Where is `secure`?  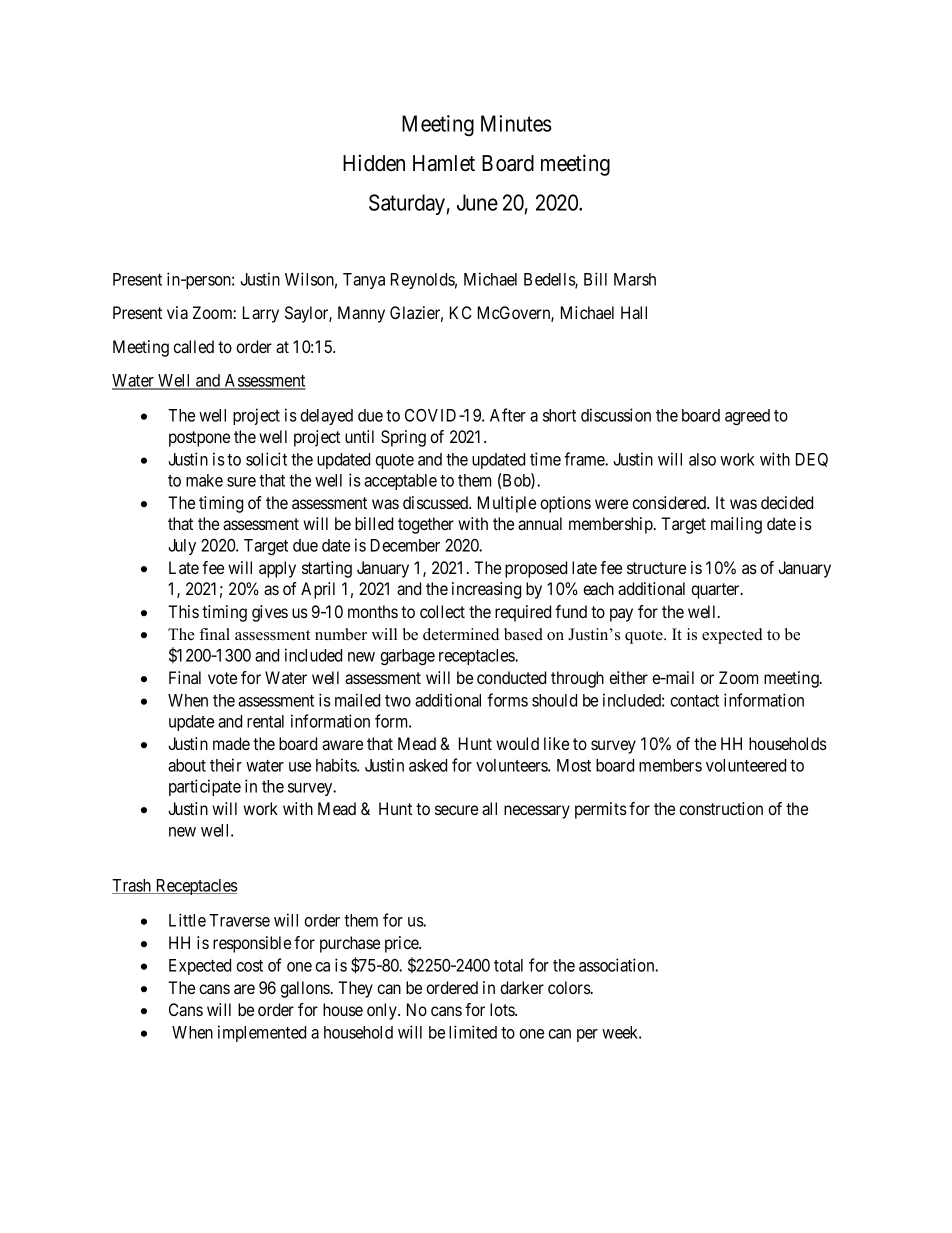
secure is located at coordinates (456, 810).
